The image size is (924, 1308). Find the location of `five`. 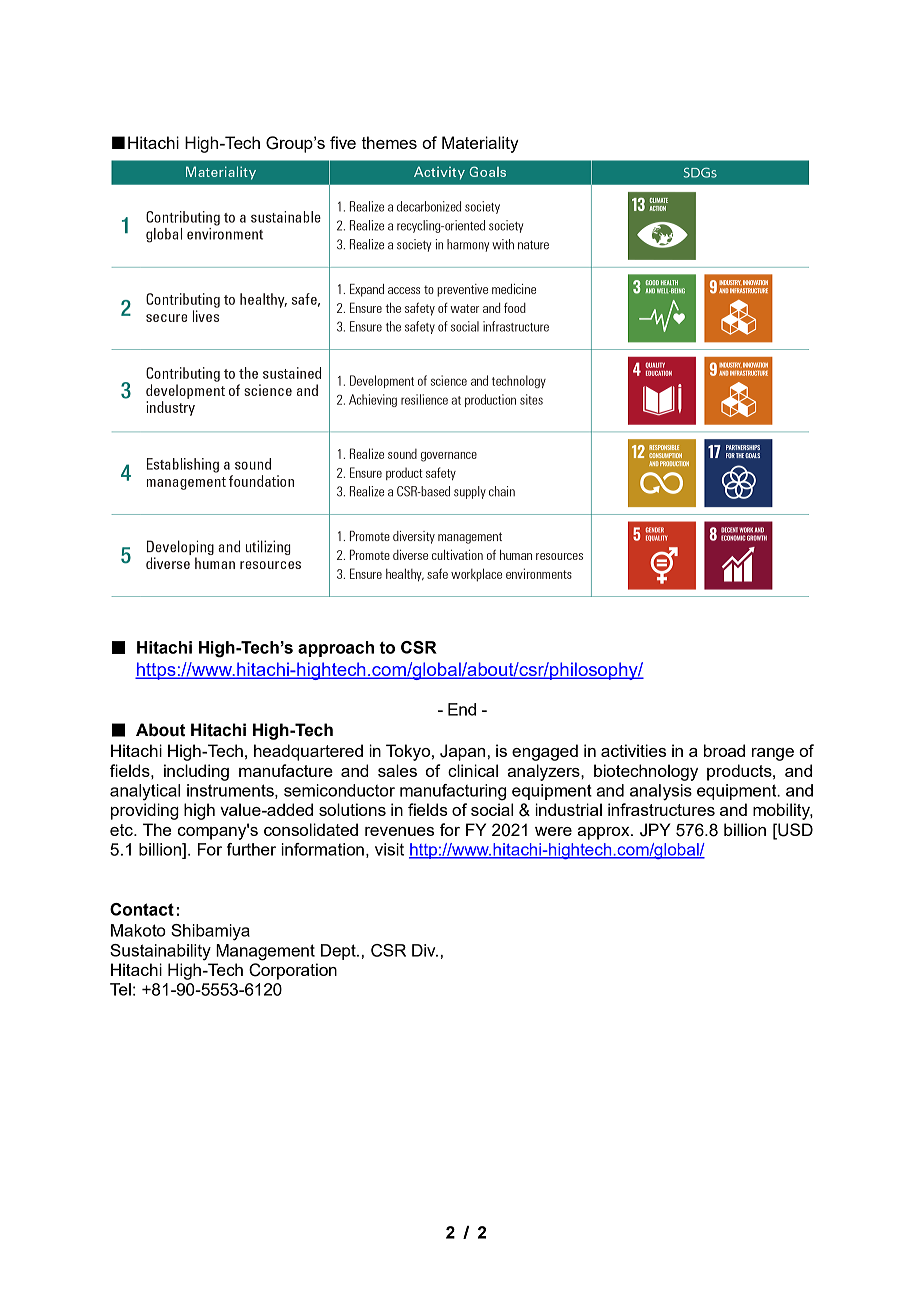

five is located at coordinates (343, 142).
